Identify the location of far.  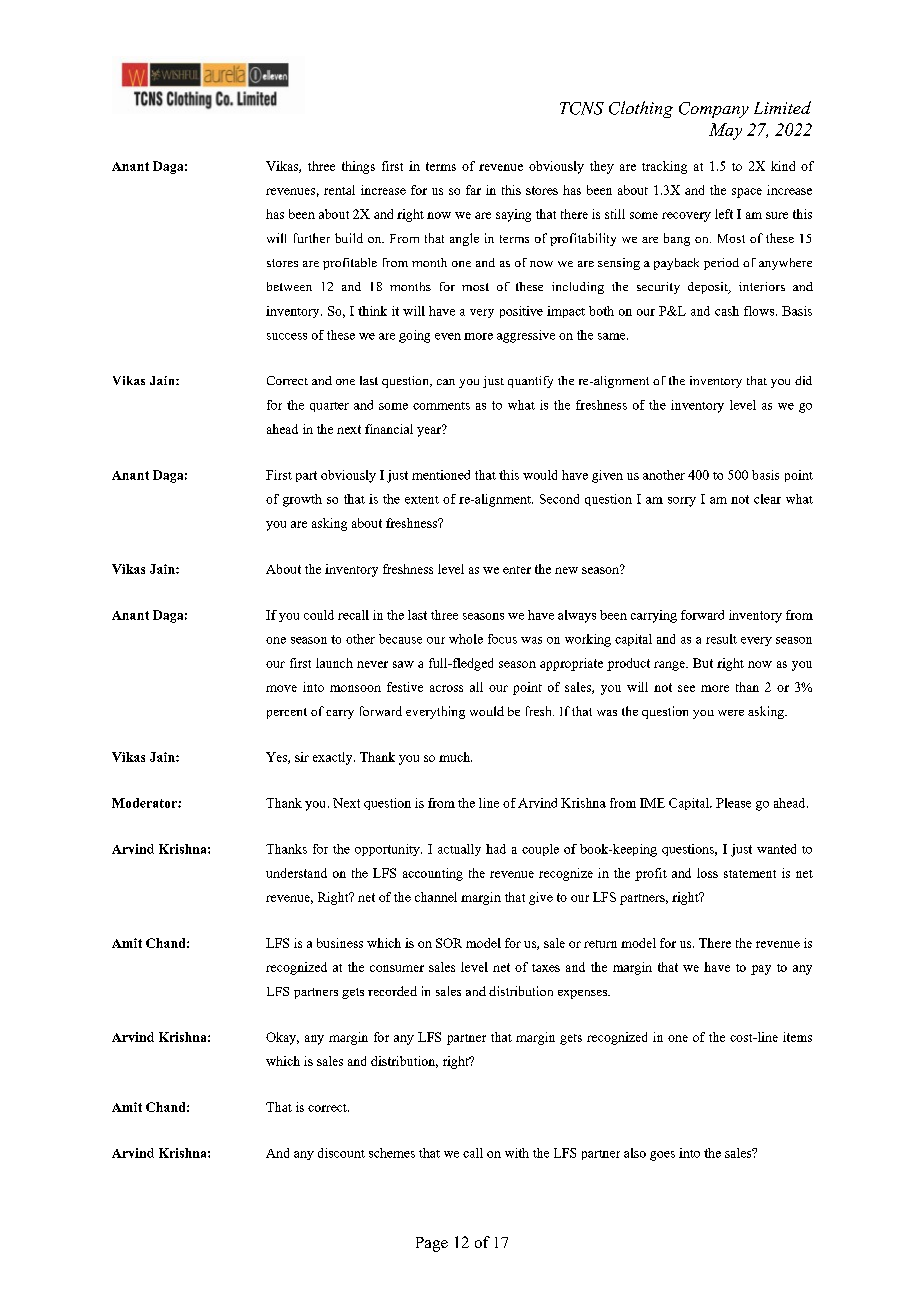
(473, 190).
